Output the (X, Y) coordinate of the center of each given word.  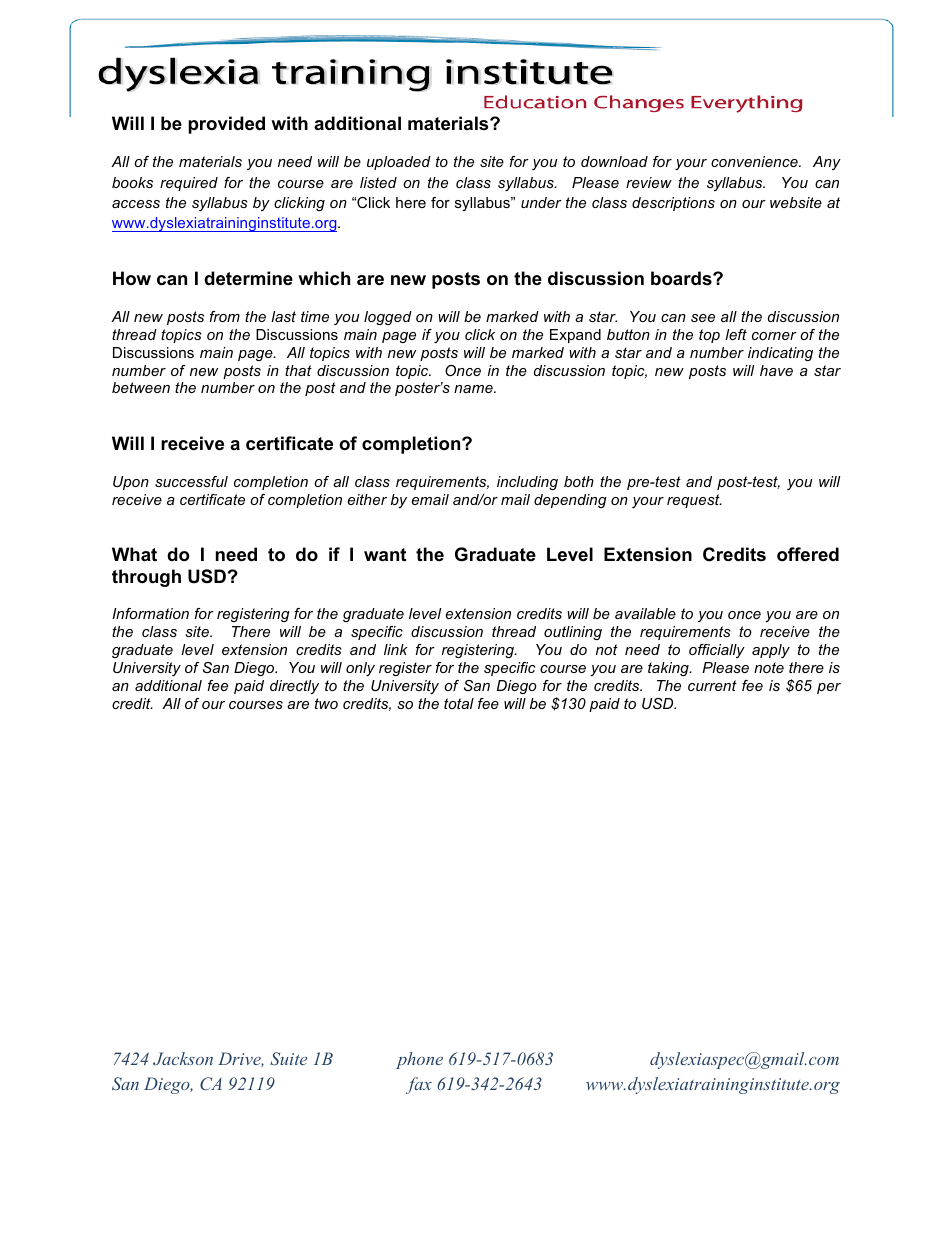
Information (150, 613)
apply (771, 651)
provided (226, 125)
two (326, 703)
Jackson (183, 1058)
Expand (575, 336)
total (459, 703)
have (776, 370)
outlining (573, 633)
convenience (755, 161)
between (141, 387)
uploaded (399, 163)
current (712, 685)
